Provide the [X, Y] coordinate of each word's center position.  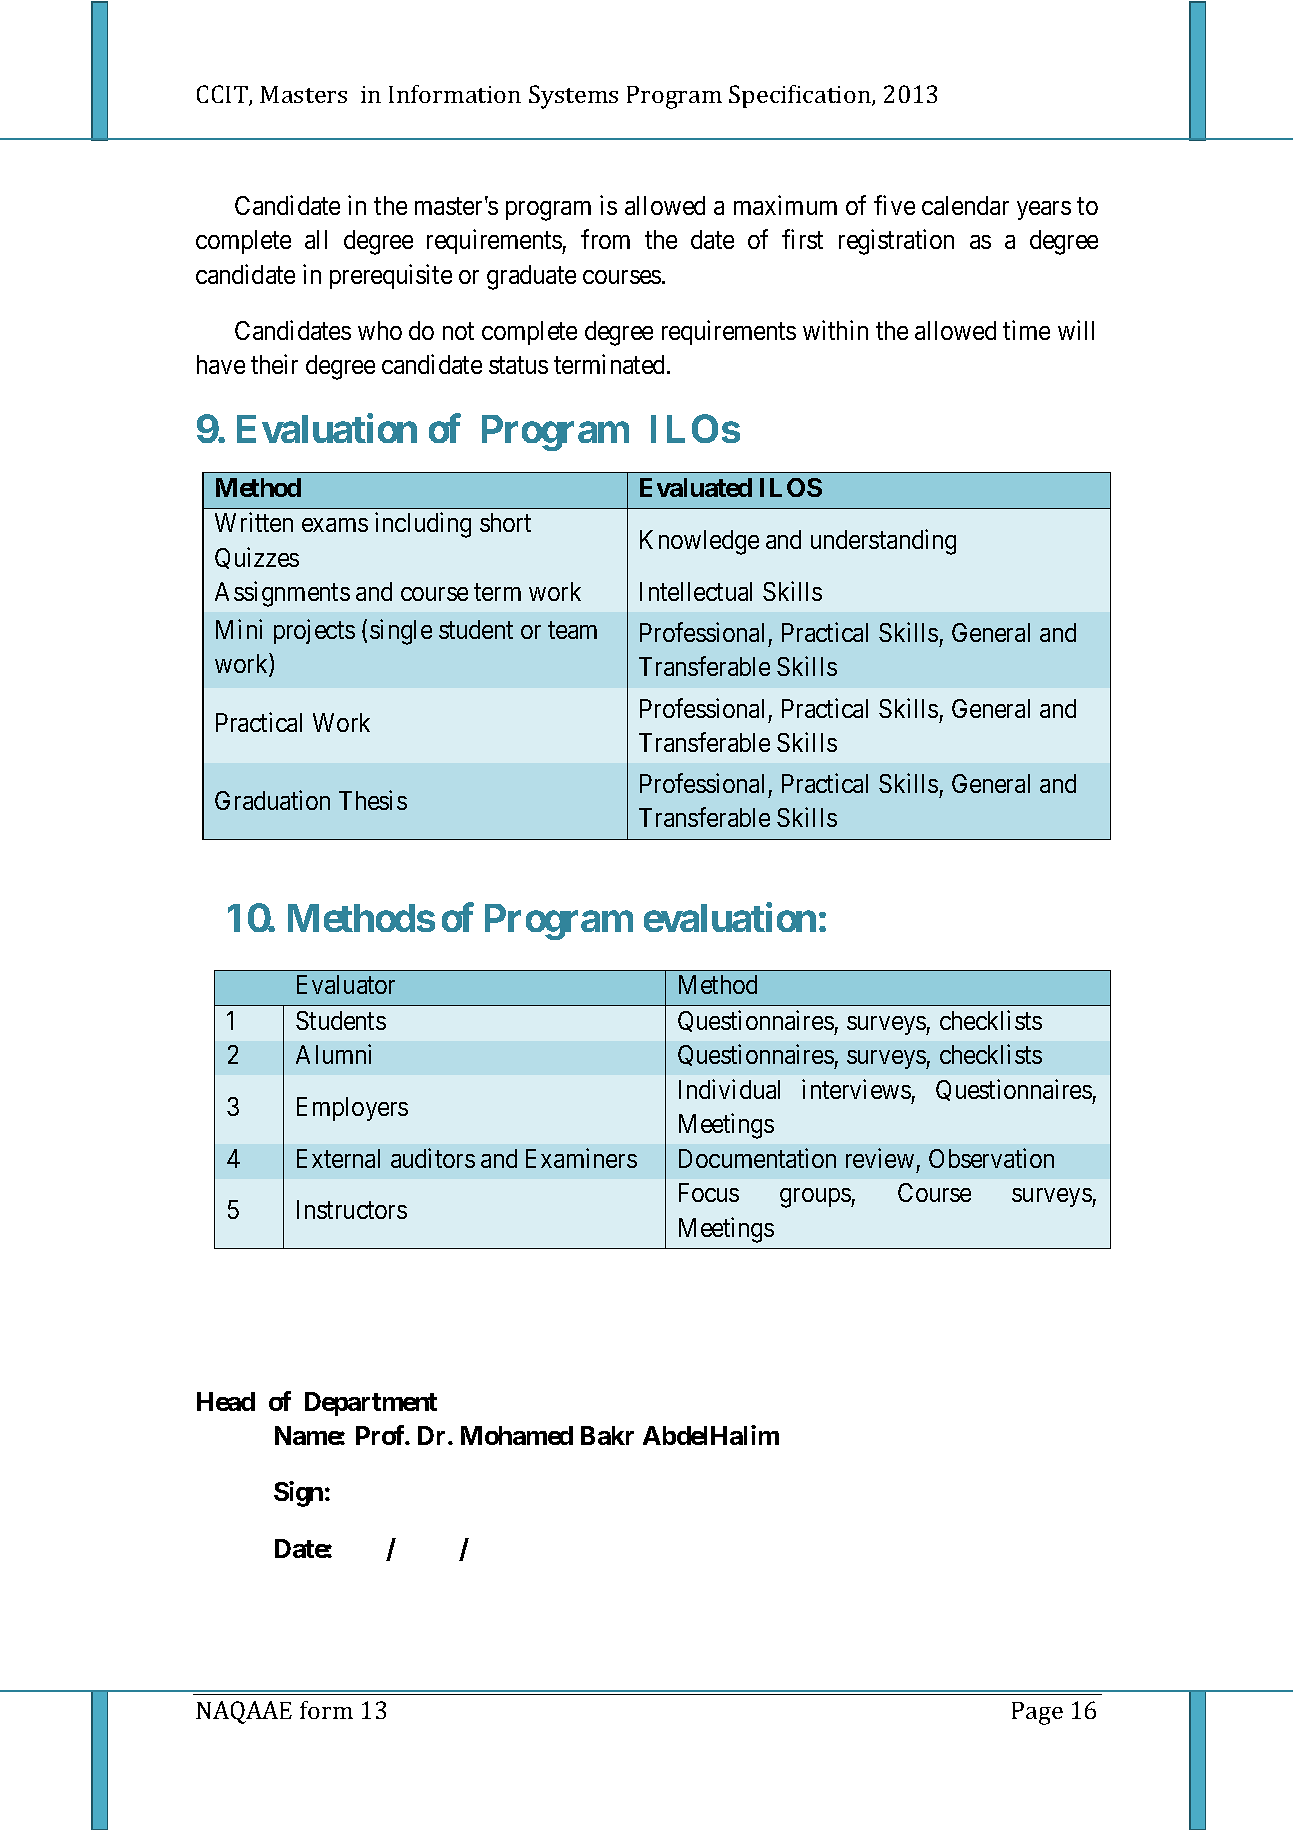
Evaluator [346, 984]
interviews [856, 1089]
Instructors [352, 1209]
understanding [883, 542]
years [1044, 210]
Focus [709, 1192]
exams [335, 525]
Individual [729, 1089]
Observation [991, 1158]
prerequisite [391, 276]
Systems [573, 97]
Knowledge [699, 542]
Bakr [607, 1435]
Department [371, 1404]
